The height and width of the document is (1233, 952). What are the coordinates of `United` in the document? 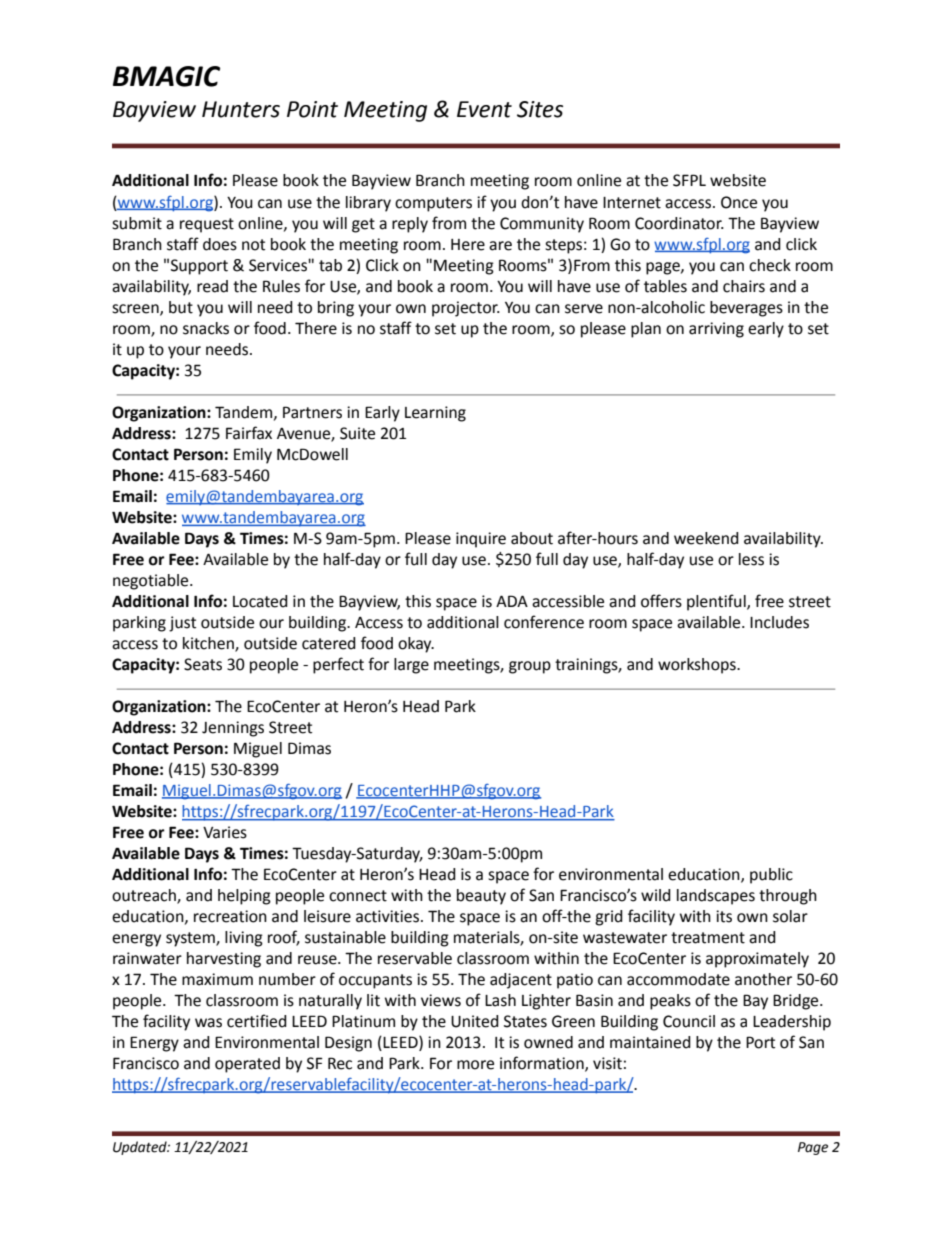 It's located at (475, 1021).
